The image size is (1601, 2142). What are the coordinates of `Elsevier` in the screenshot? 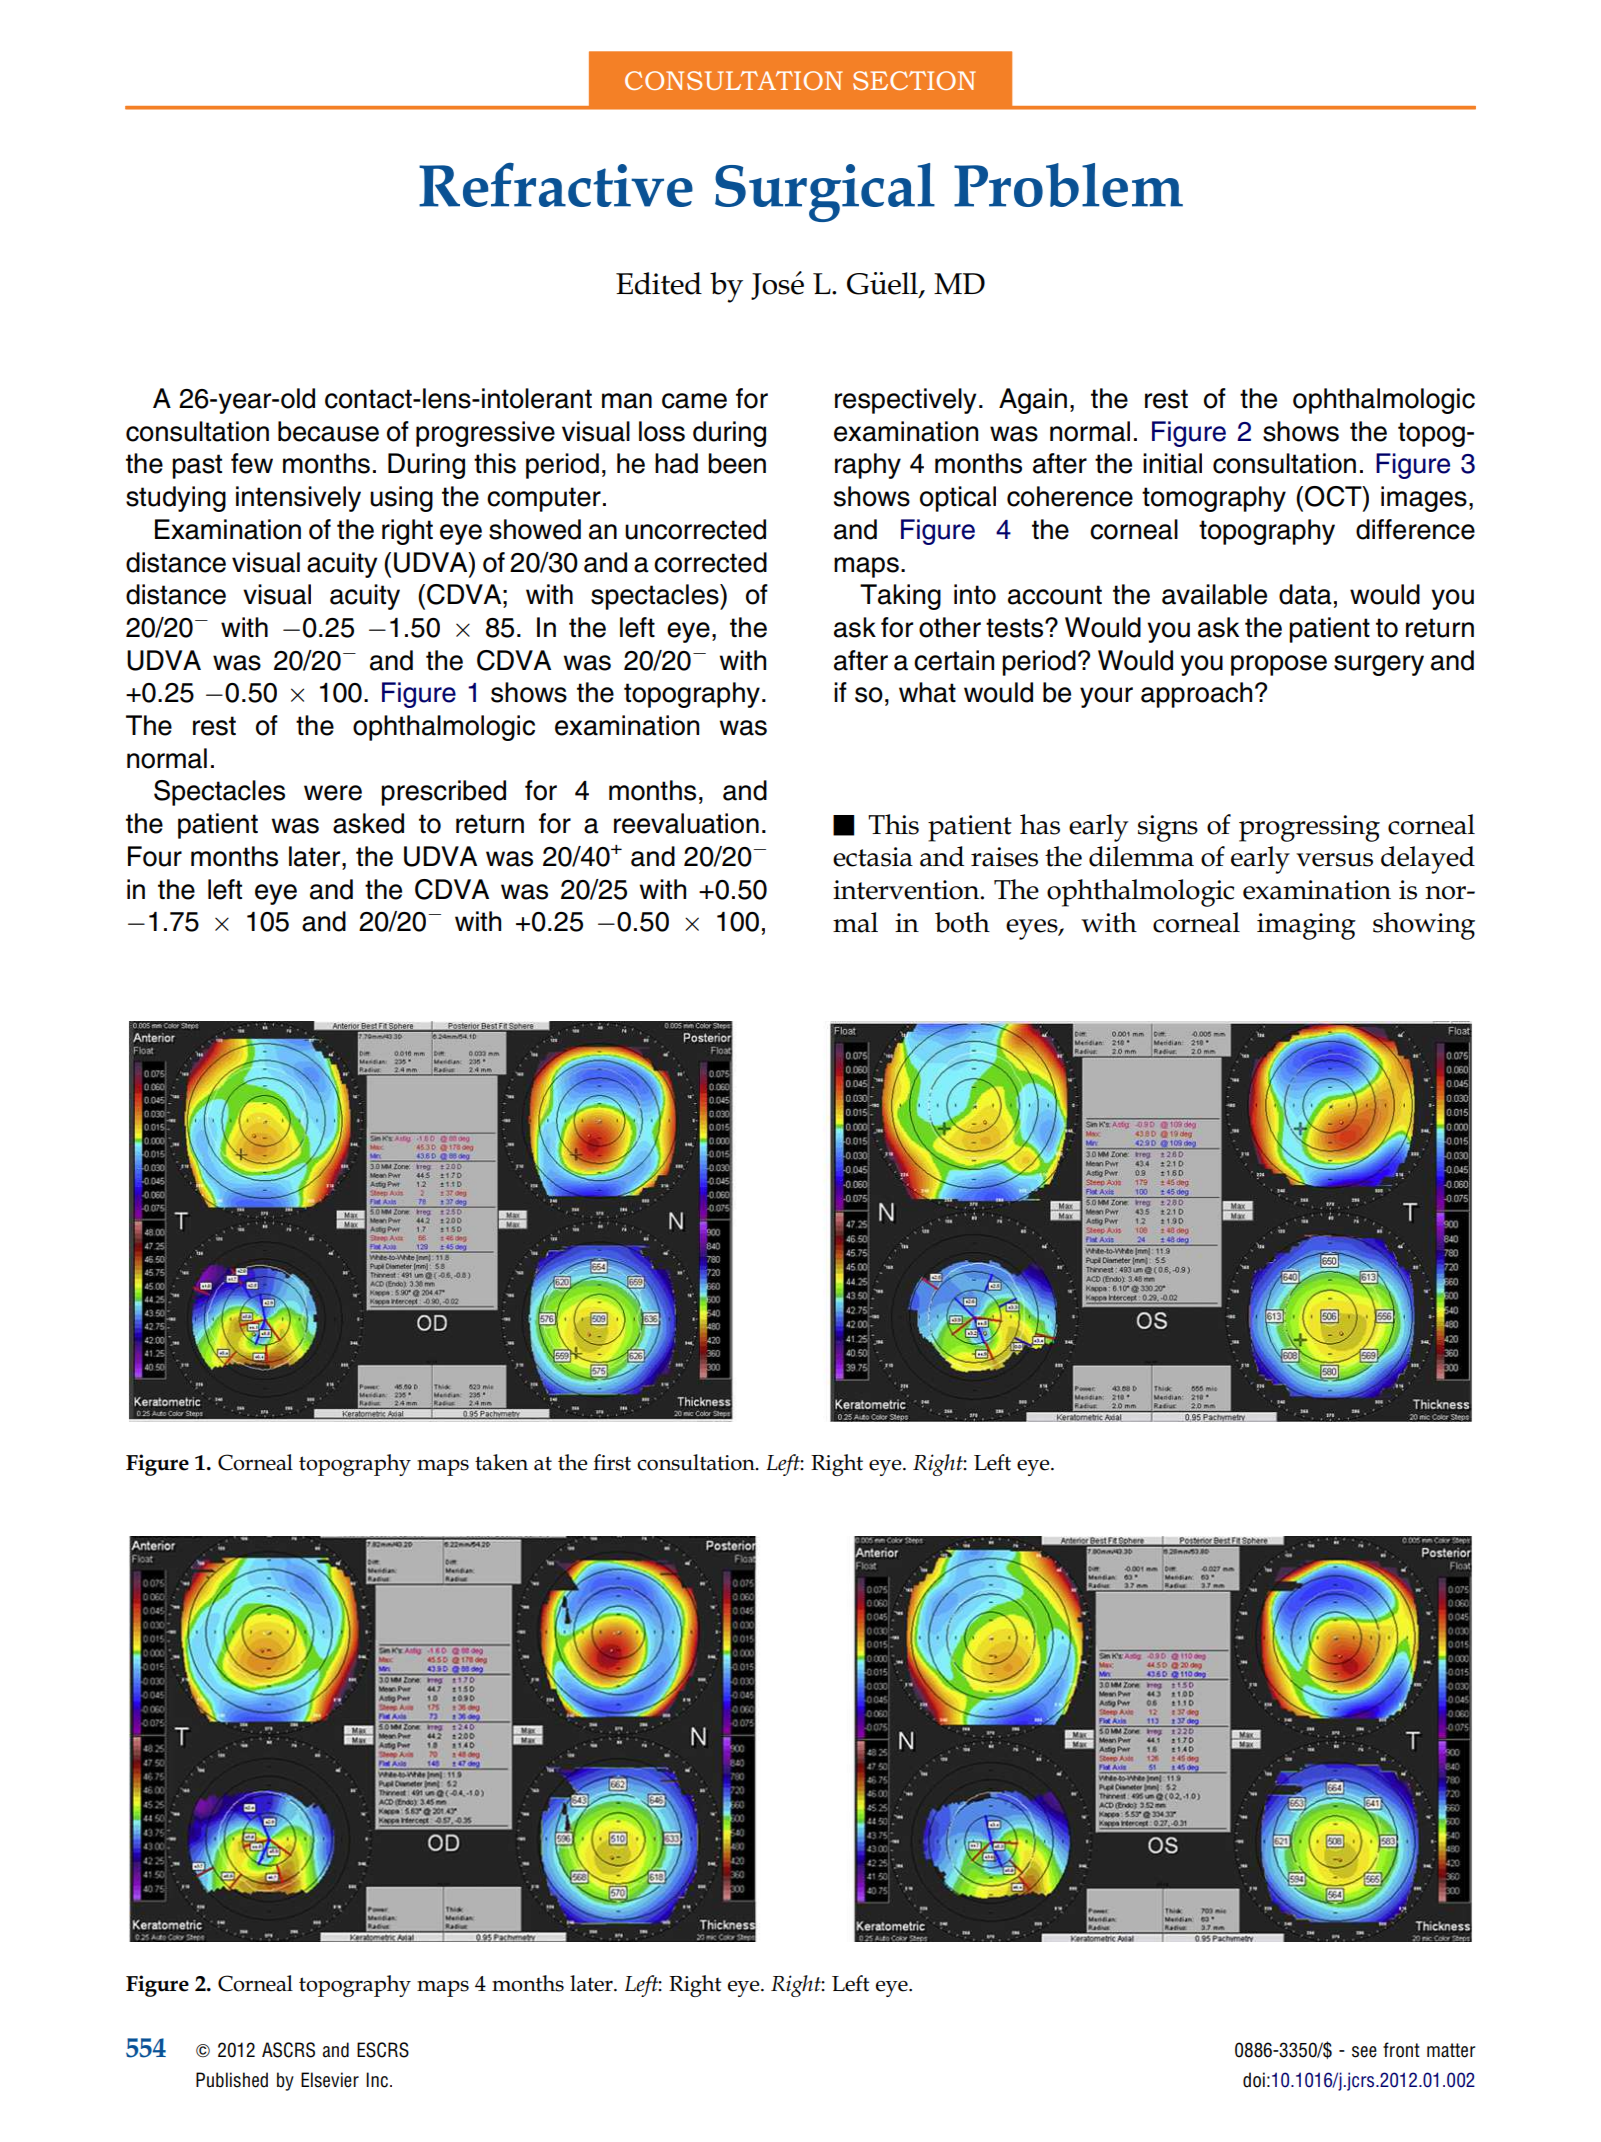 It's located at (330, 2080).
